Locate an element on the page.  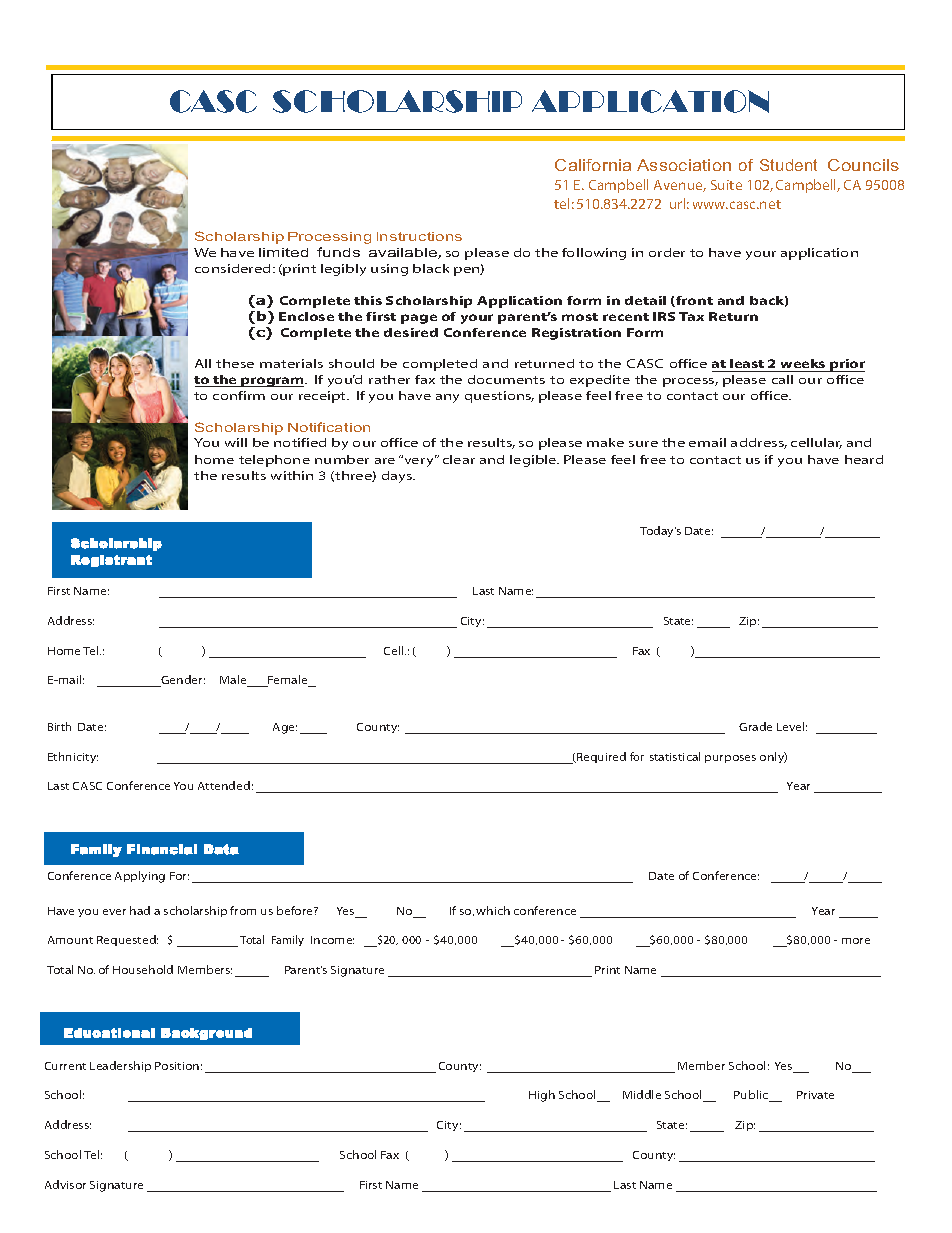
High is located at coordinates (542, 1096).
